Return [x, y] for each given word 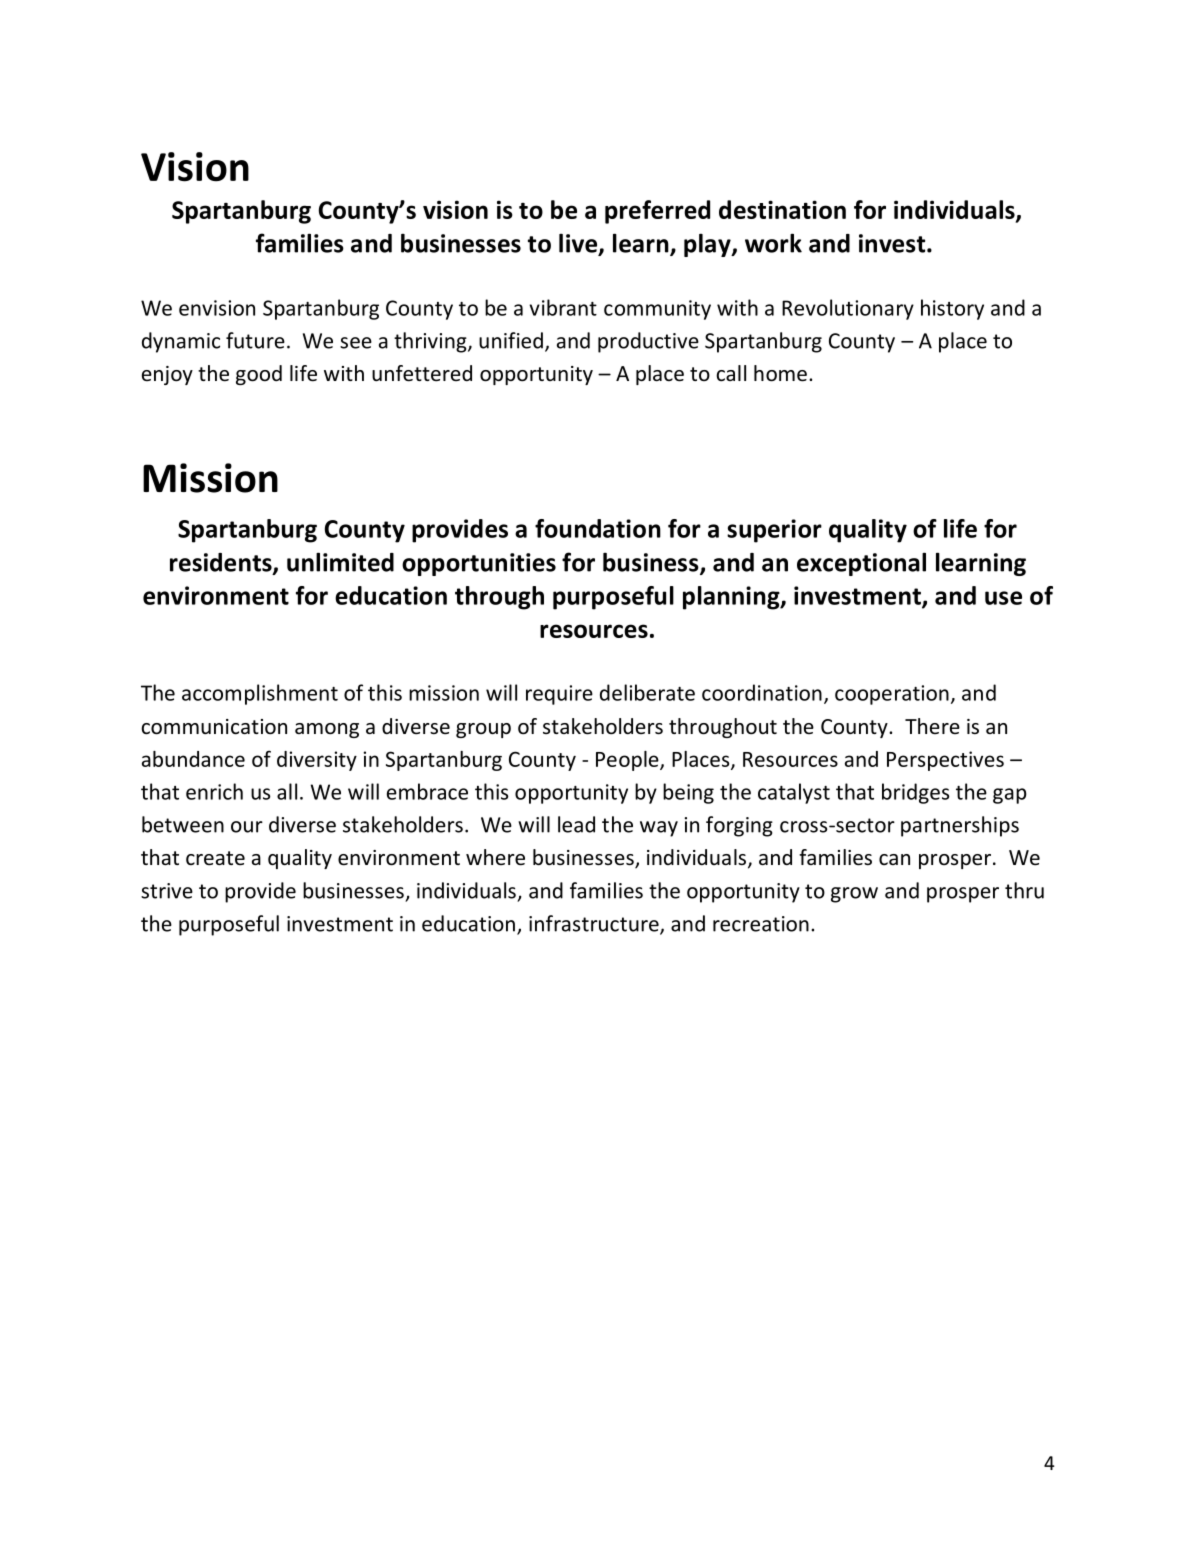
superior [774, 531]
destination [782, 209]
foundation [598, 528]
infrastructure [595, 924]
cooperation [892, 695]
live [579, 244]
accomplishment [260, 694]
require [559, 695]
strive [167, 891]
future [255, 340]
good [259, 375]
